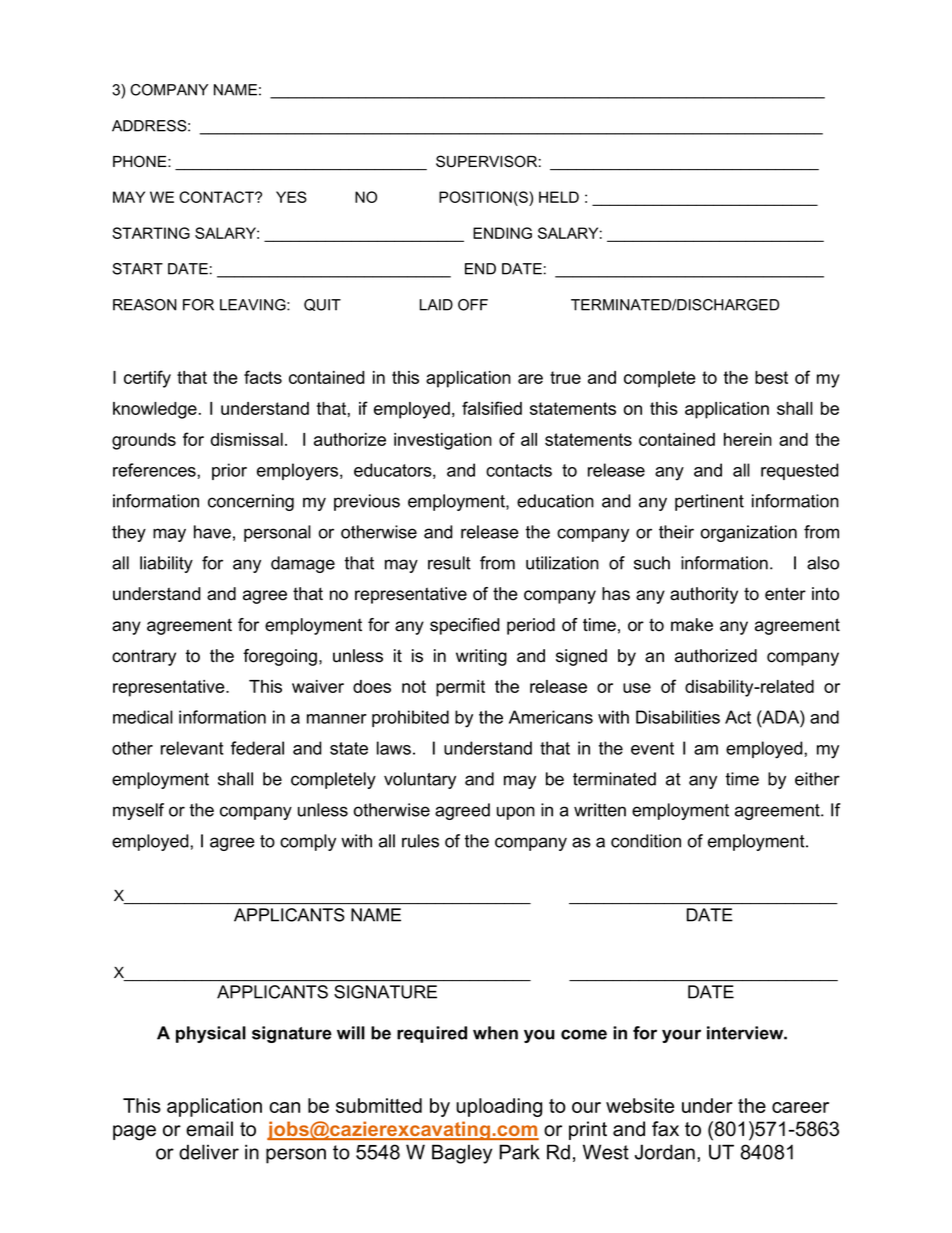  I want to click on HELD, so click(559, 197).
